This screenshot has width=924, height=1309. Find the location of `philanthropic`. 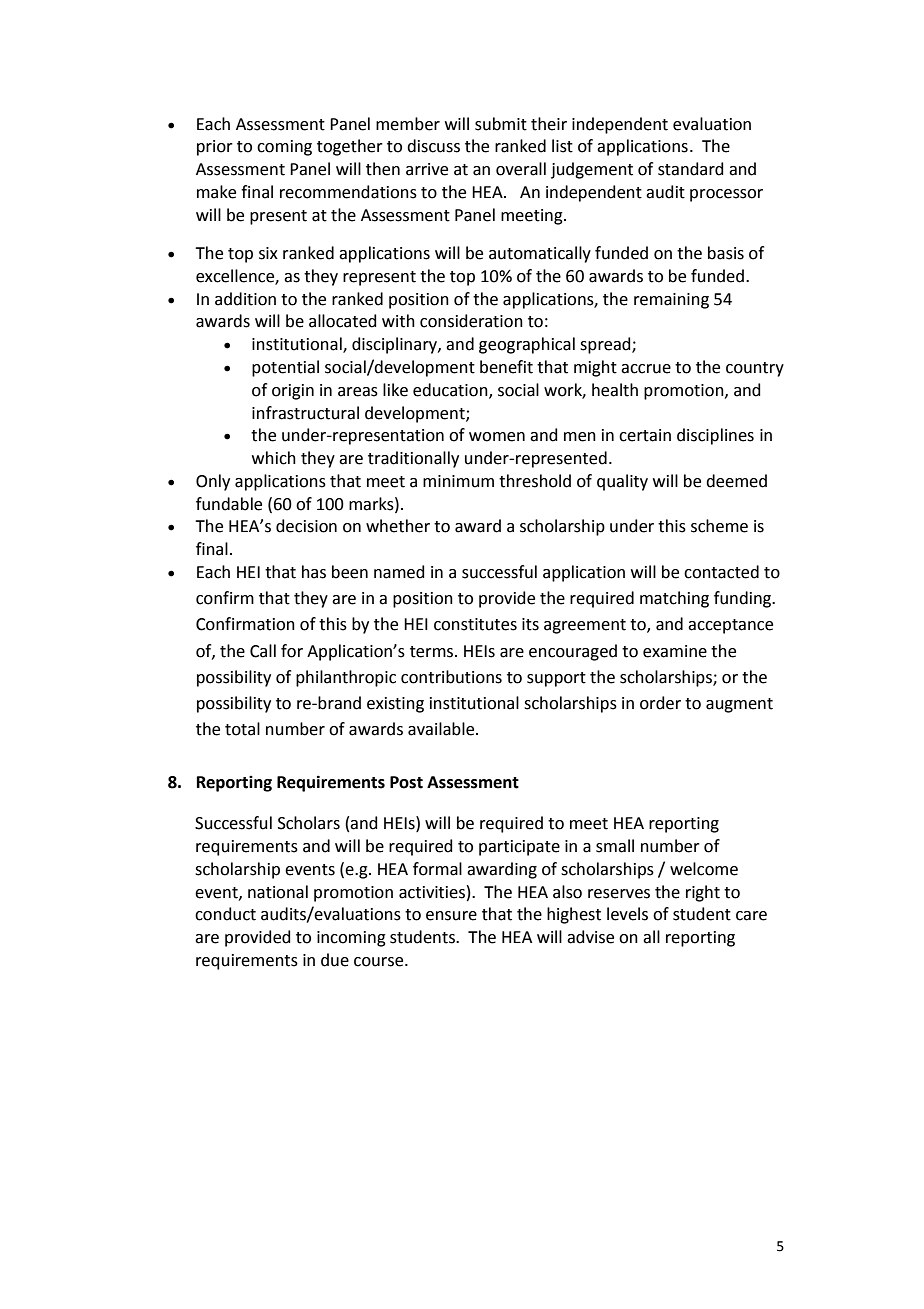

philanthropic is located at coordinates (346, 678).
